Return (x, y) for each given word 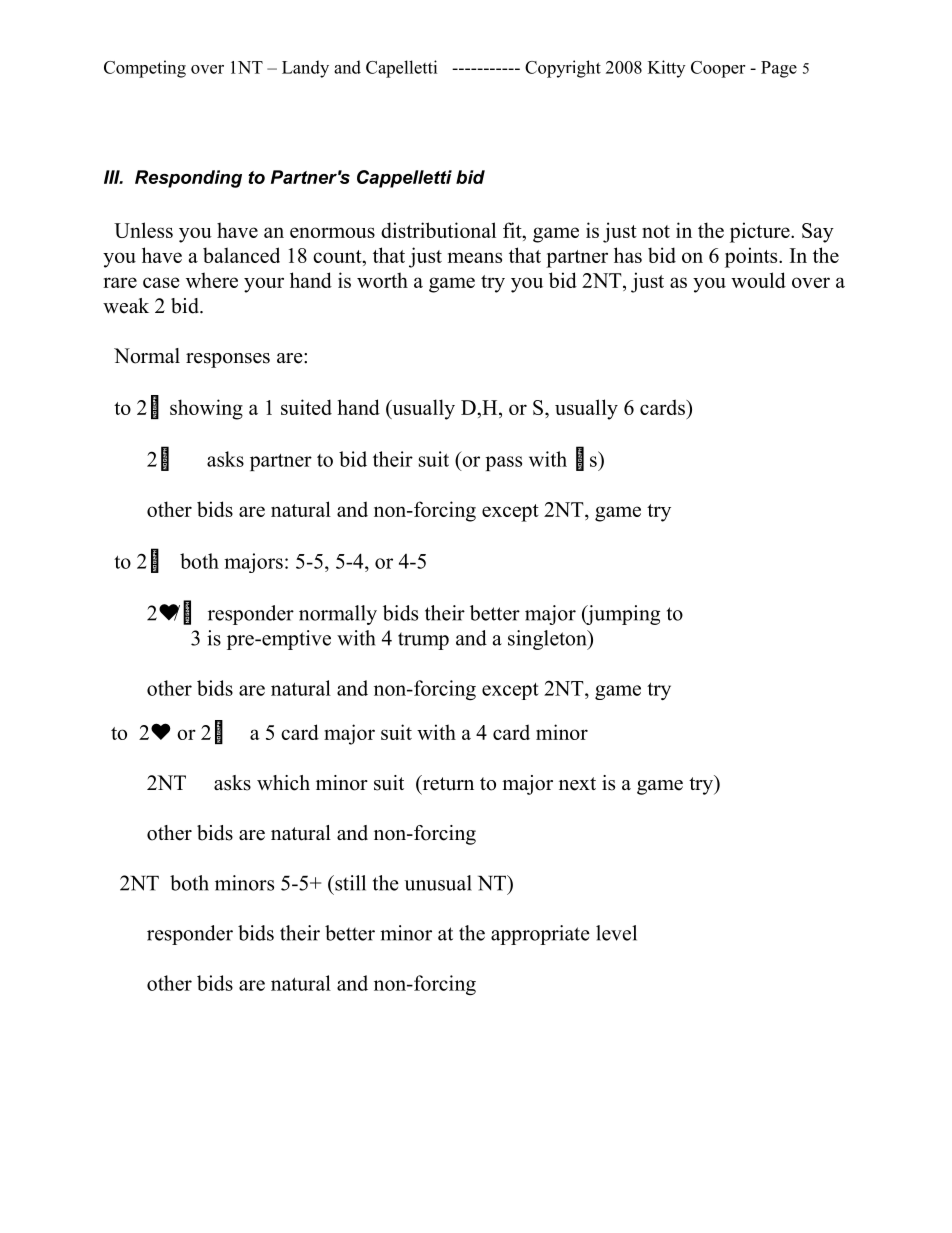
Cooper (718, 69)
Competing (145, 69)
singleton (548, 640)
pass (504, 463)
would (758, 280)
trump (423, 641)
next (577, 784)
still (349, 883)
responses (228, 360)
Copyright (563, 69)
